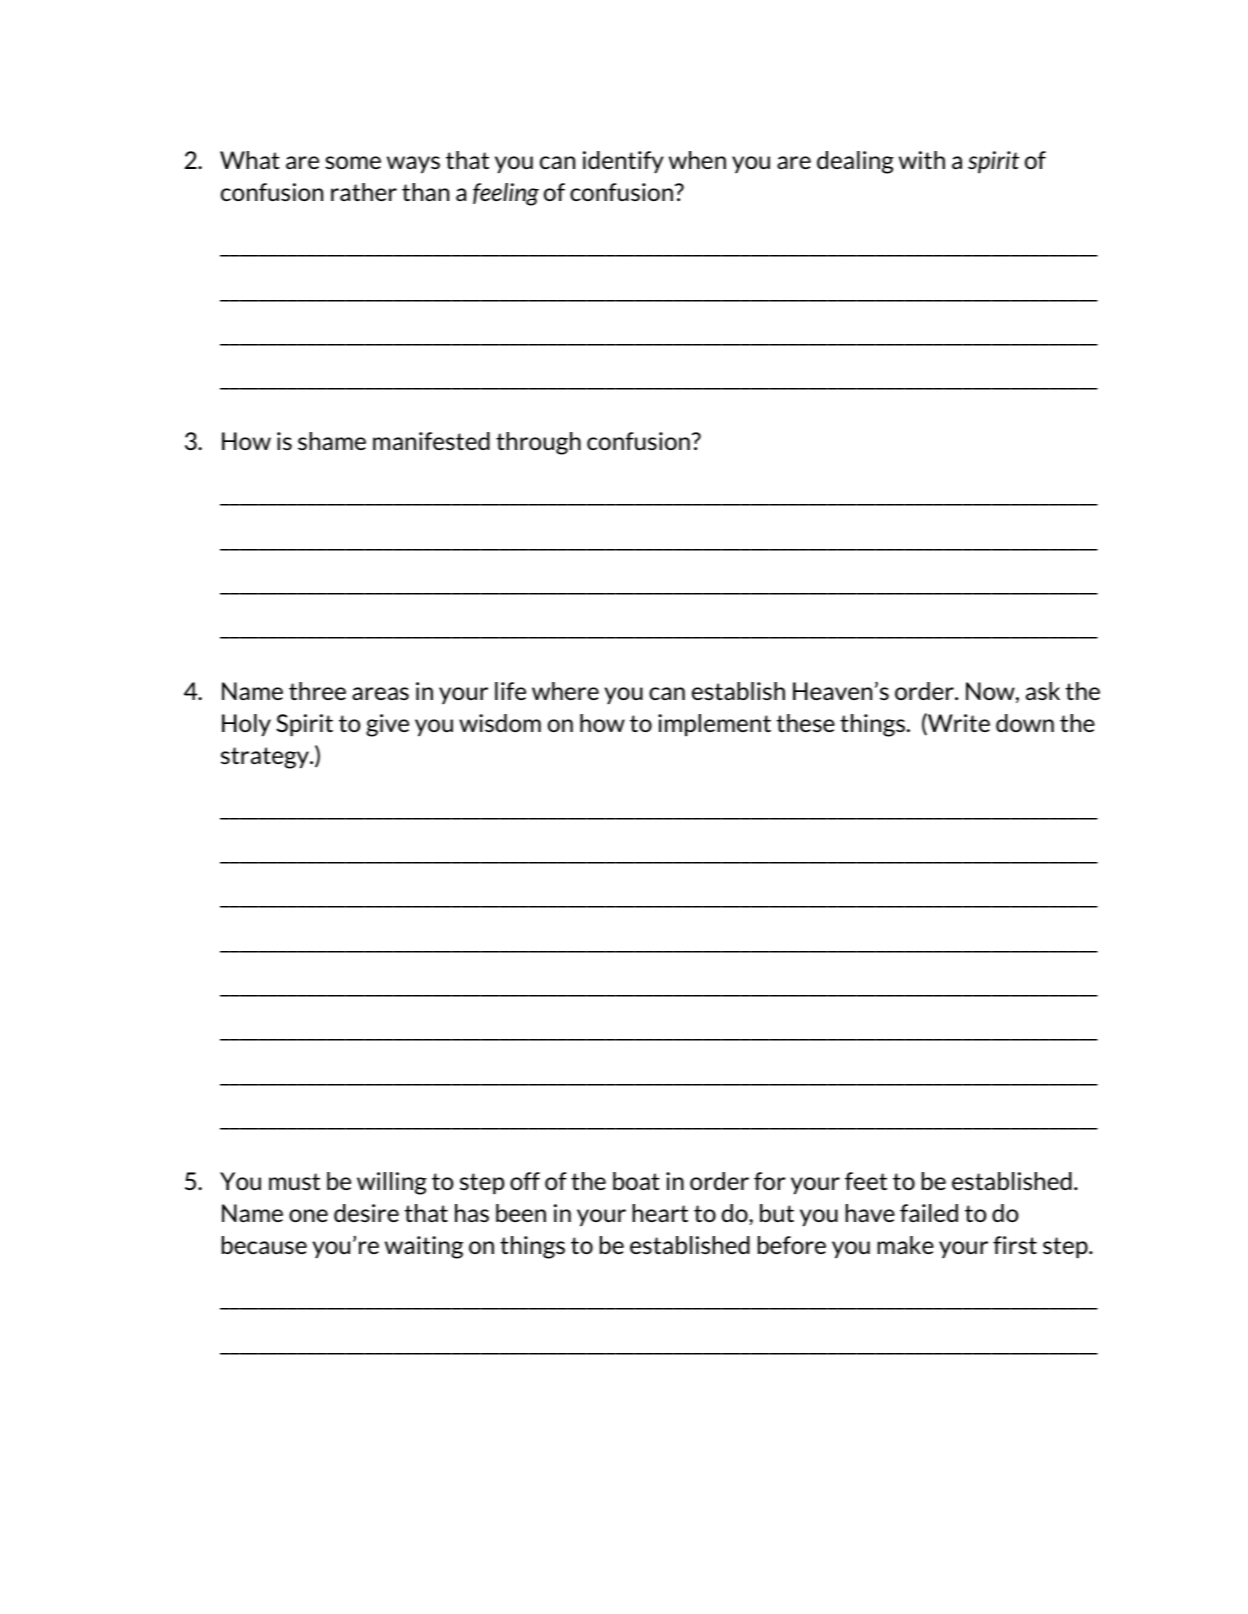  I want to click on through, so click(538, 443).
